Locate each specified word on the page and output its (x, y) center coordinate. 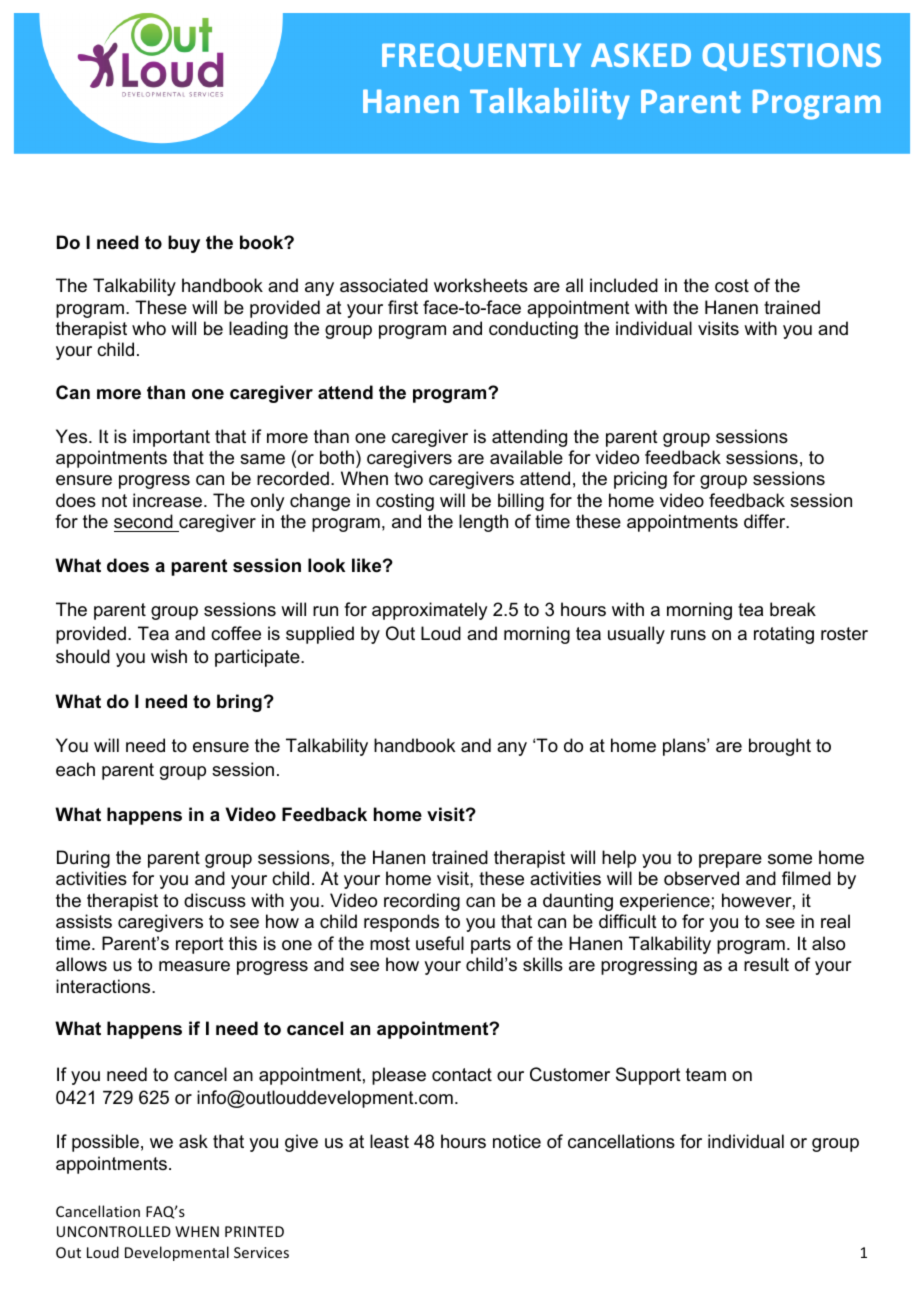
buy (184, 244)
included (624, 285)
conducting (533, 330)
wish (169, 656)
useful (440, 943)
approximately (429, 611)
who (149, 328)
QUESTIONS (792, 57)
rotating (784, 635)
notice (517, 1141)
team (706, 1074)
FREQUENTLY (481, 57)
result (766, 964)
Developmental (177, 1253)
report (200, 945)
